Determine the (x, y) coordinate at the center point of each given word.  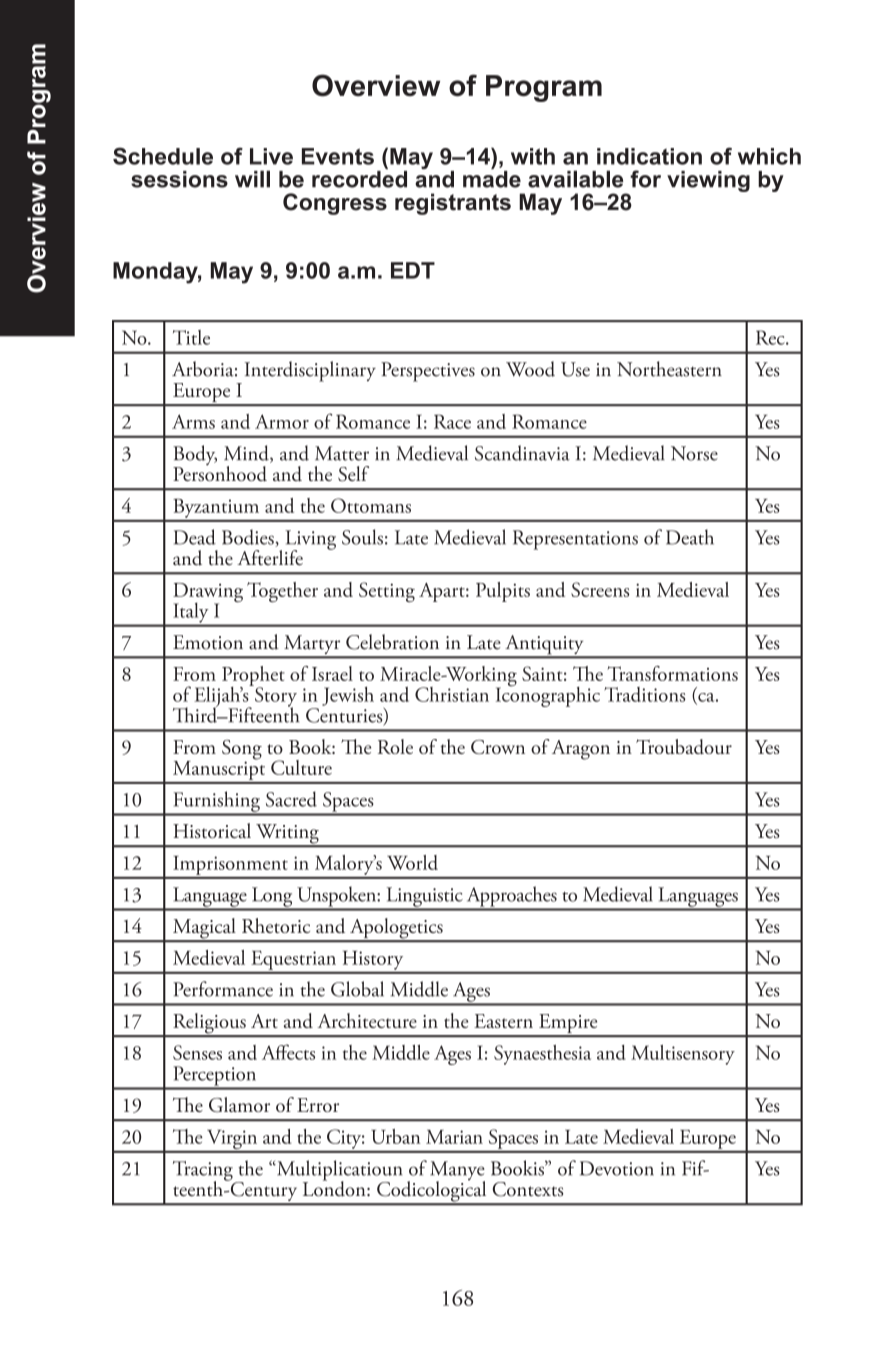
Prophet (253, 677)
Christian (452, 694)
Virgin (232, 1141)
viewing (708, 181)
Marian (454, 1137)
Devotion (617, 1168)
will (252, 179)
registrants (453, 204)
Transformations (672, 673)
